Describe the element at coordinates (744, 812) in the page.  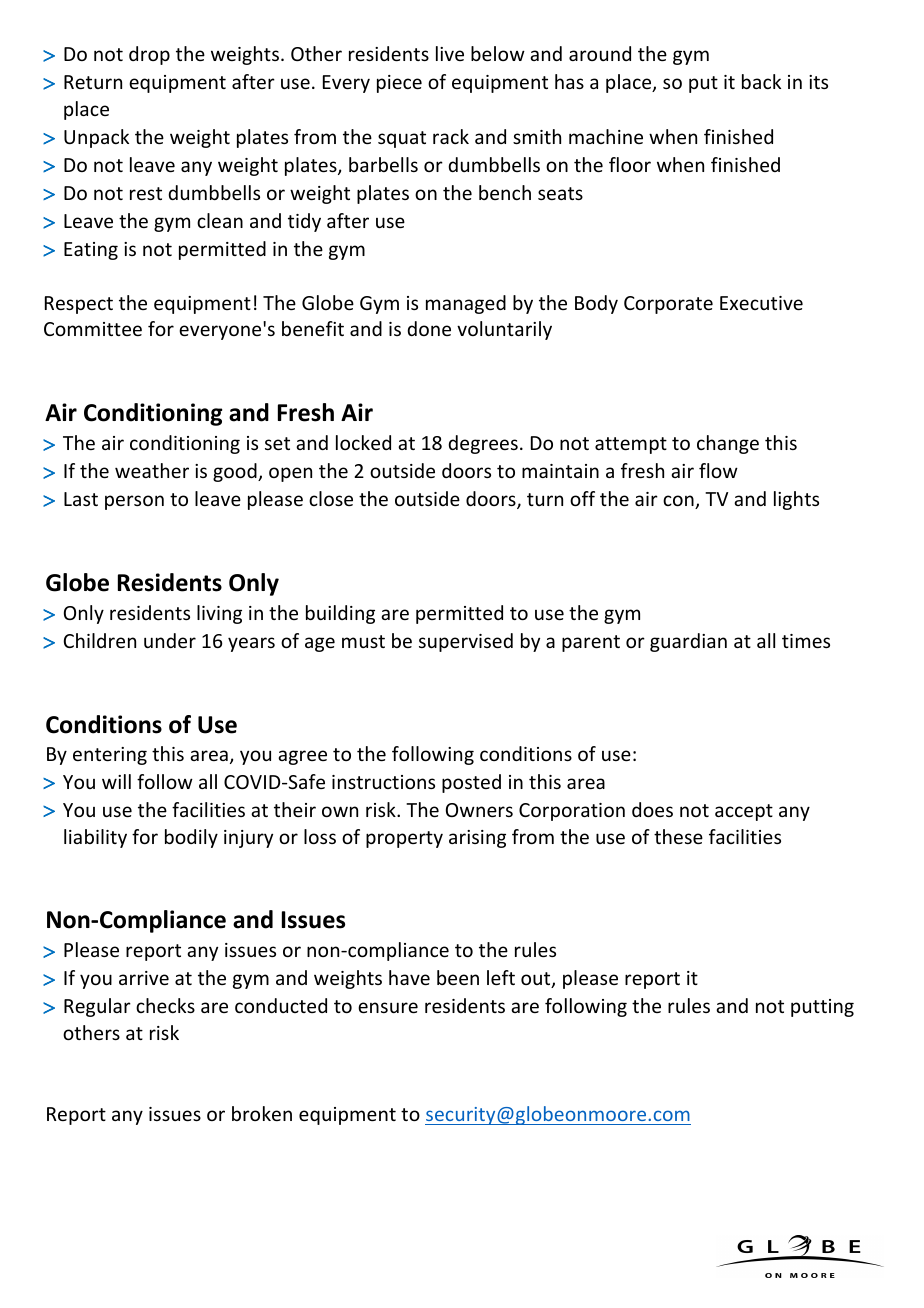
I see `accept` at that location.
